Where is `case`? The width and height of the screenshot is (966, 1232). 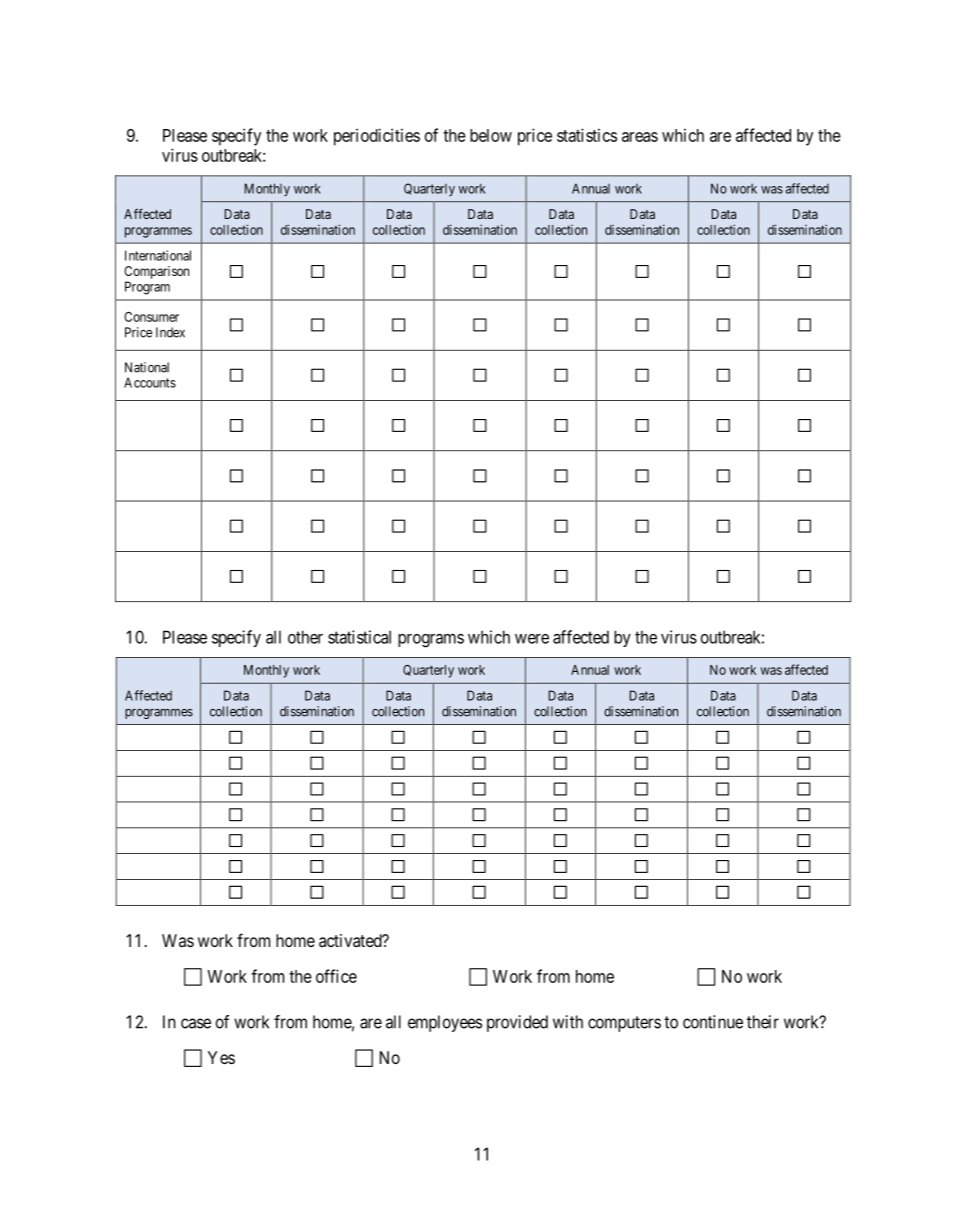
case is located at coordinates (196, 1023).
